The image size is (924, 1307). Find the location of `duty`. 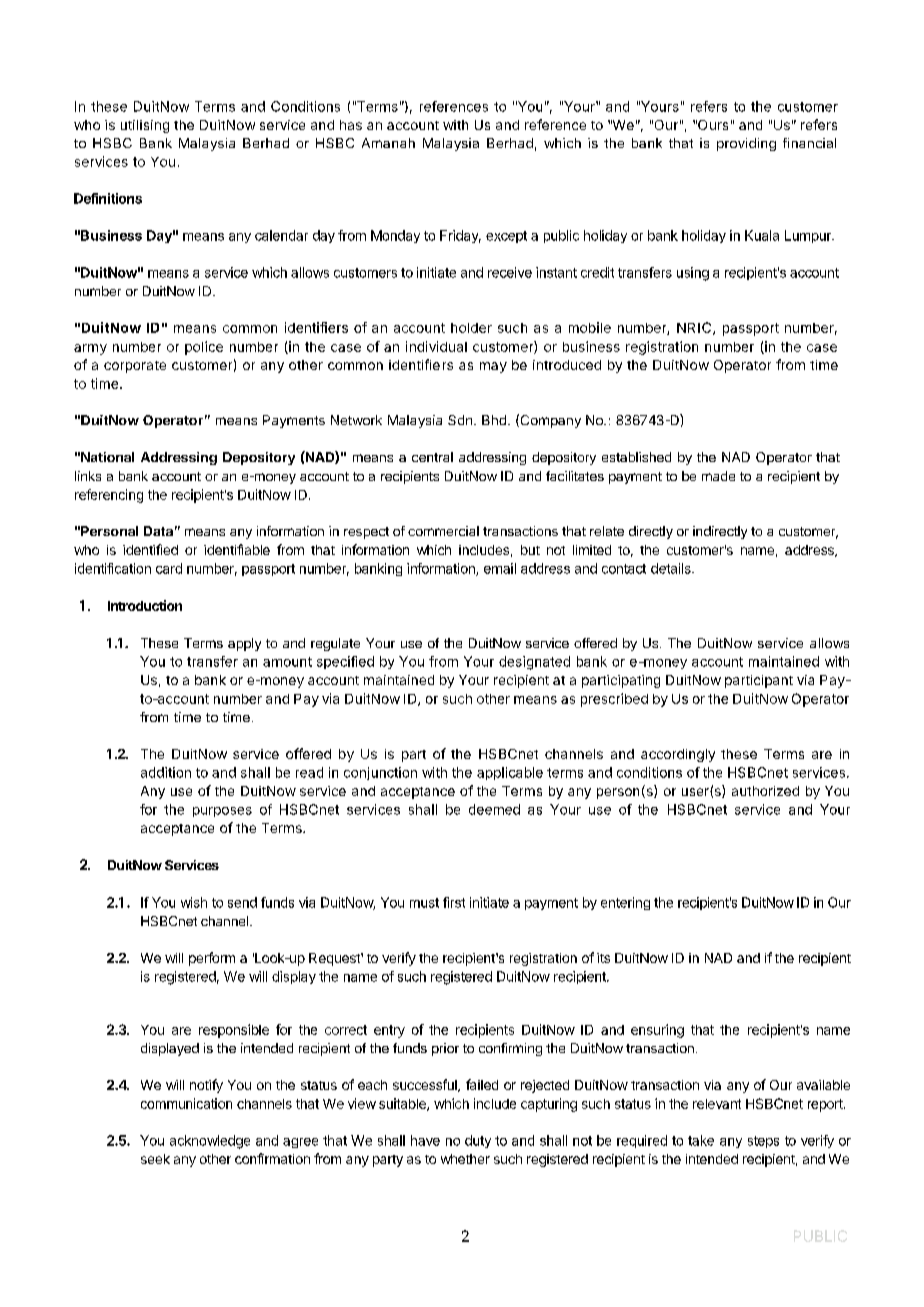

duty is located at coordinates (478, 1141).
